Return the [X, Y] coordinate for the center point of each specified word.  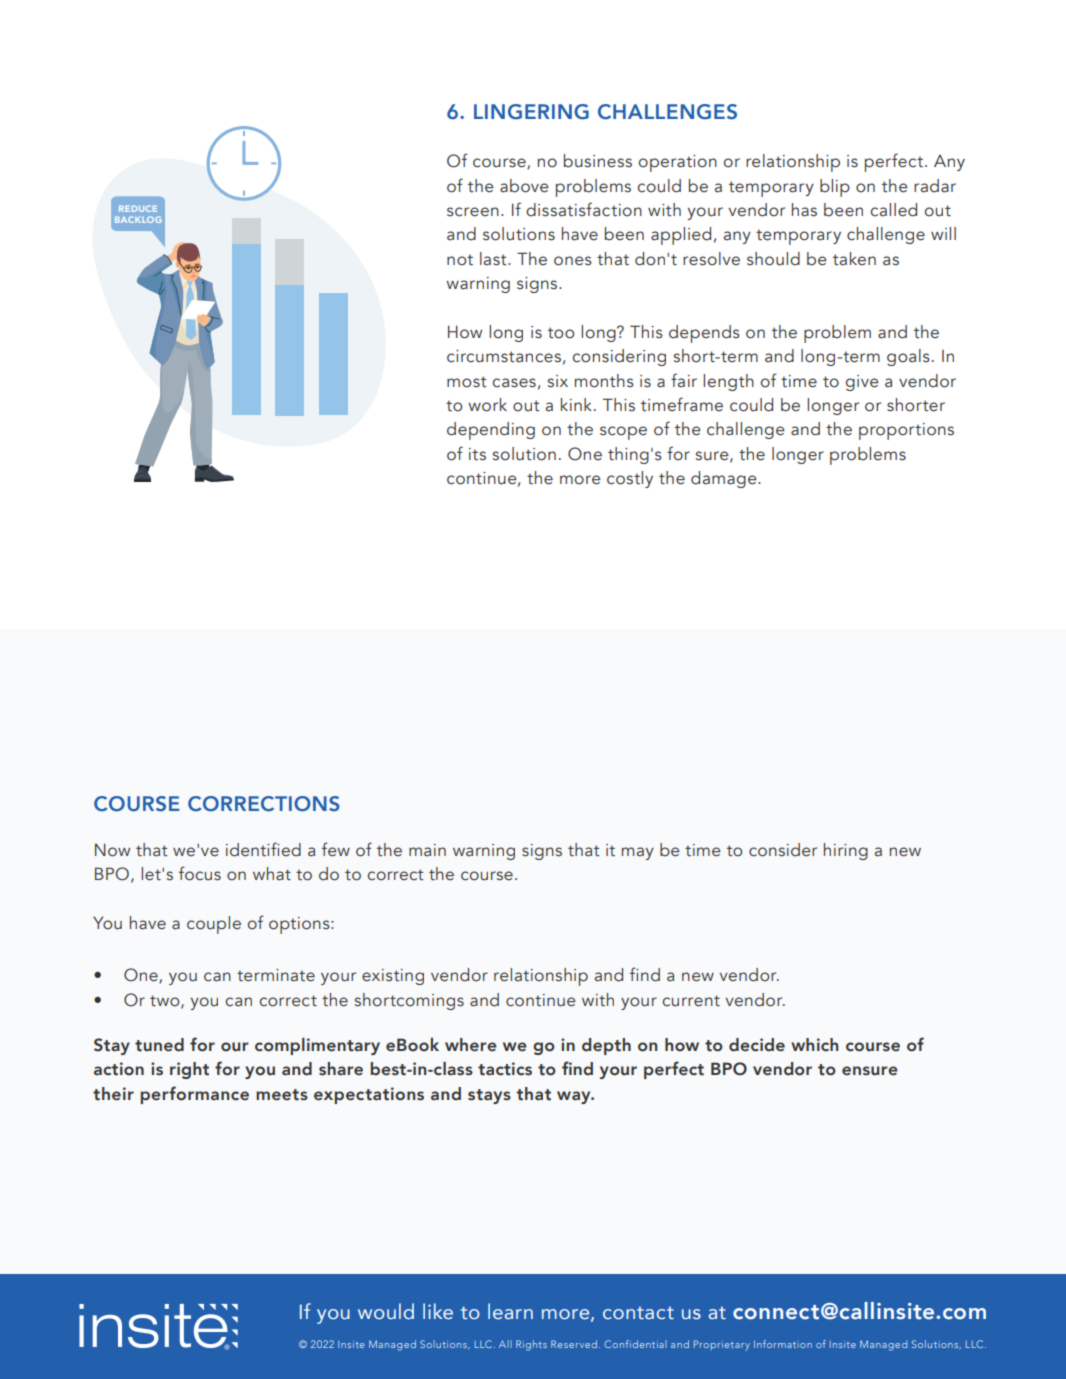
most [467, 382]
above [524, 186]
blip [835, 188]
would [386, 1311]
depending [491, 431]
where [471, 1045]
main [427, 850]
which [814, 1045]
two [166, 1001]
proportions [906, 431]
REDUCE [138, 208]
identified [263, 849]
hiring [846, 851]
